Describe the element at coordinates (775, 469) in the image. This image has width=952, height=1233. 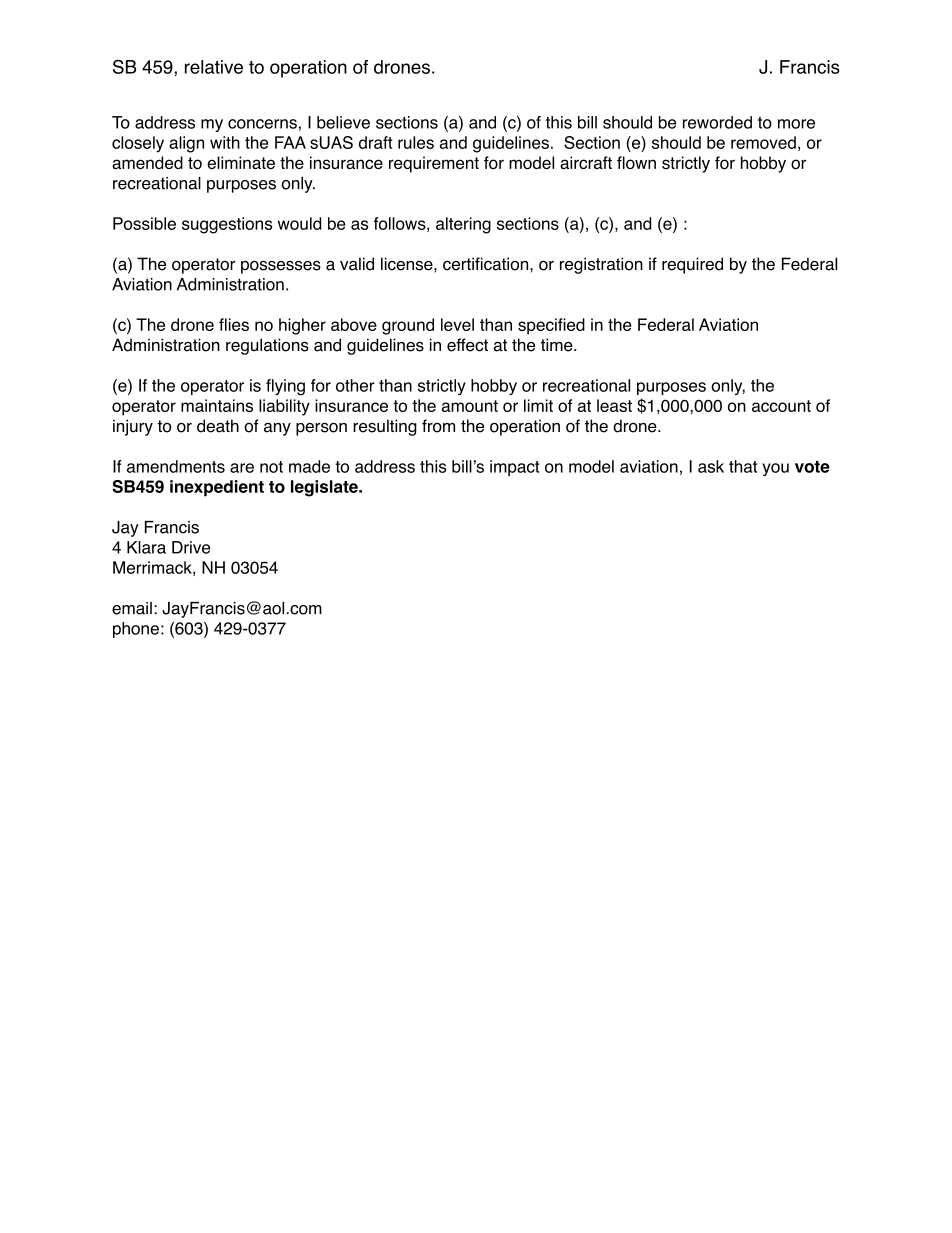
I see `you` at that location.
